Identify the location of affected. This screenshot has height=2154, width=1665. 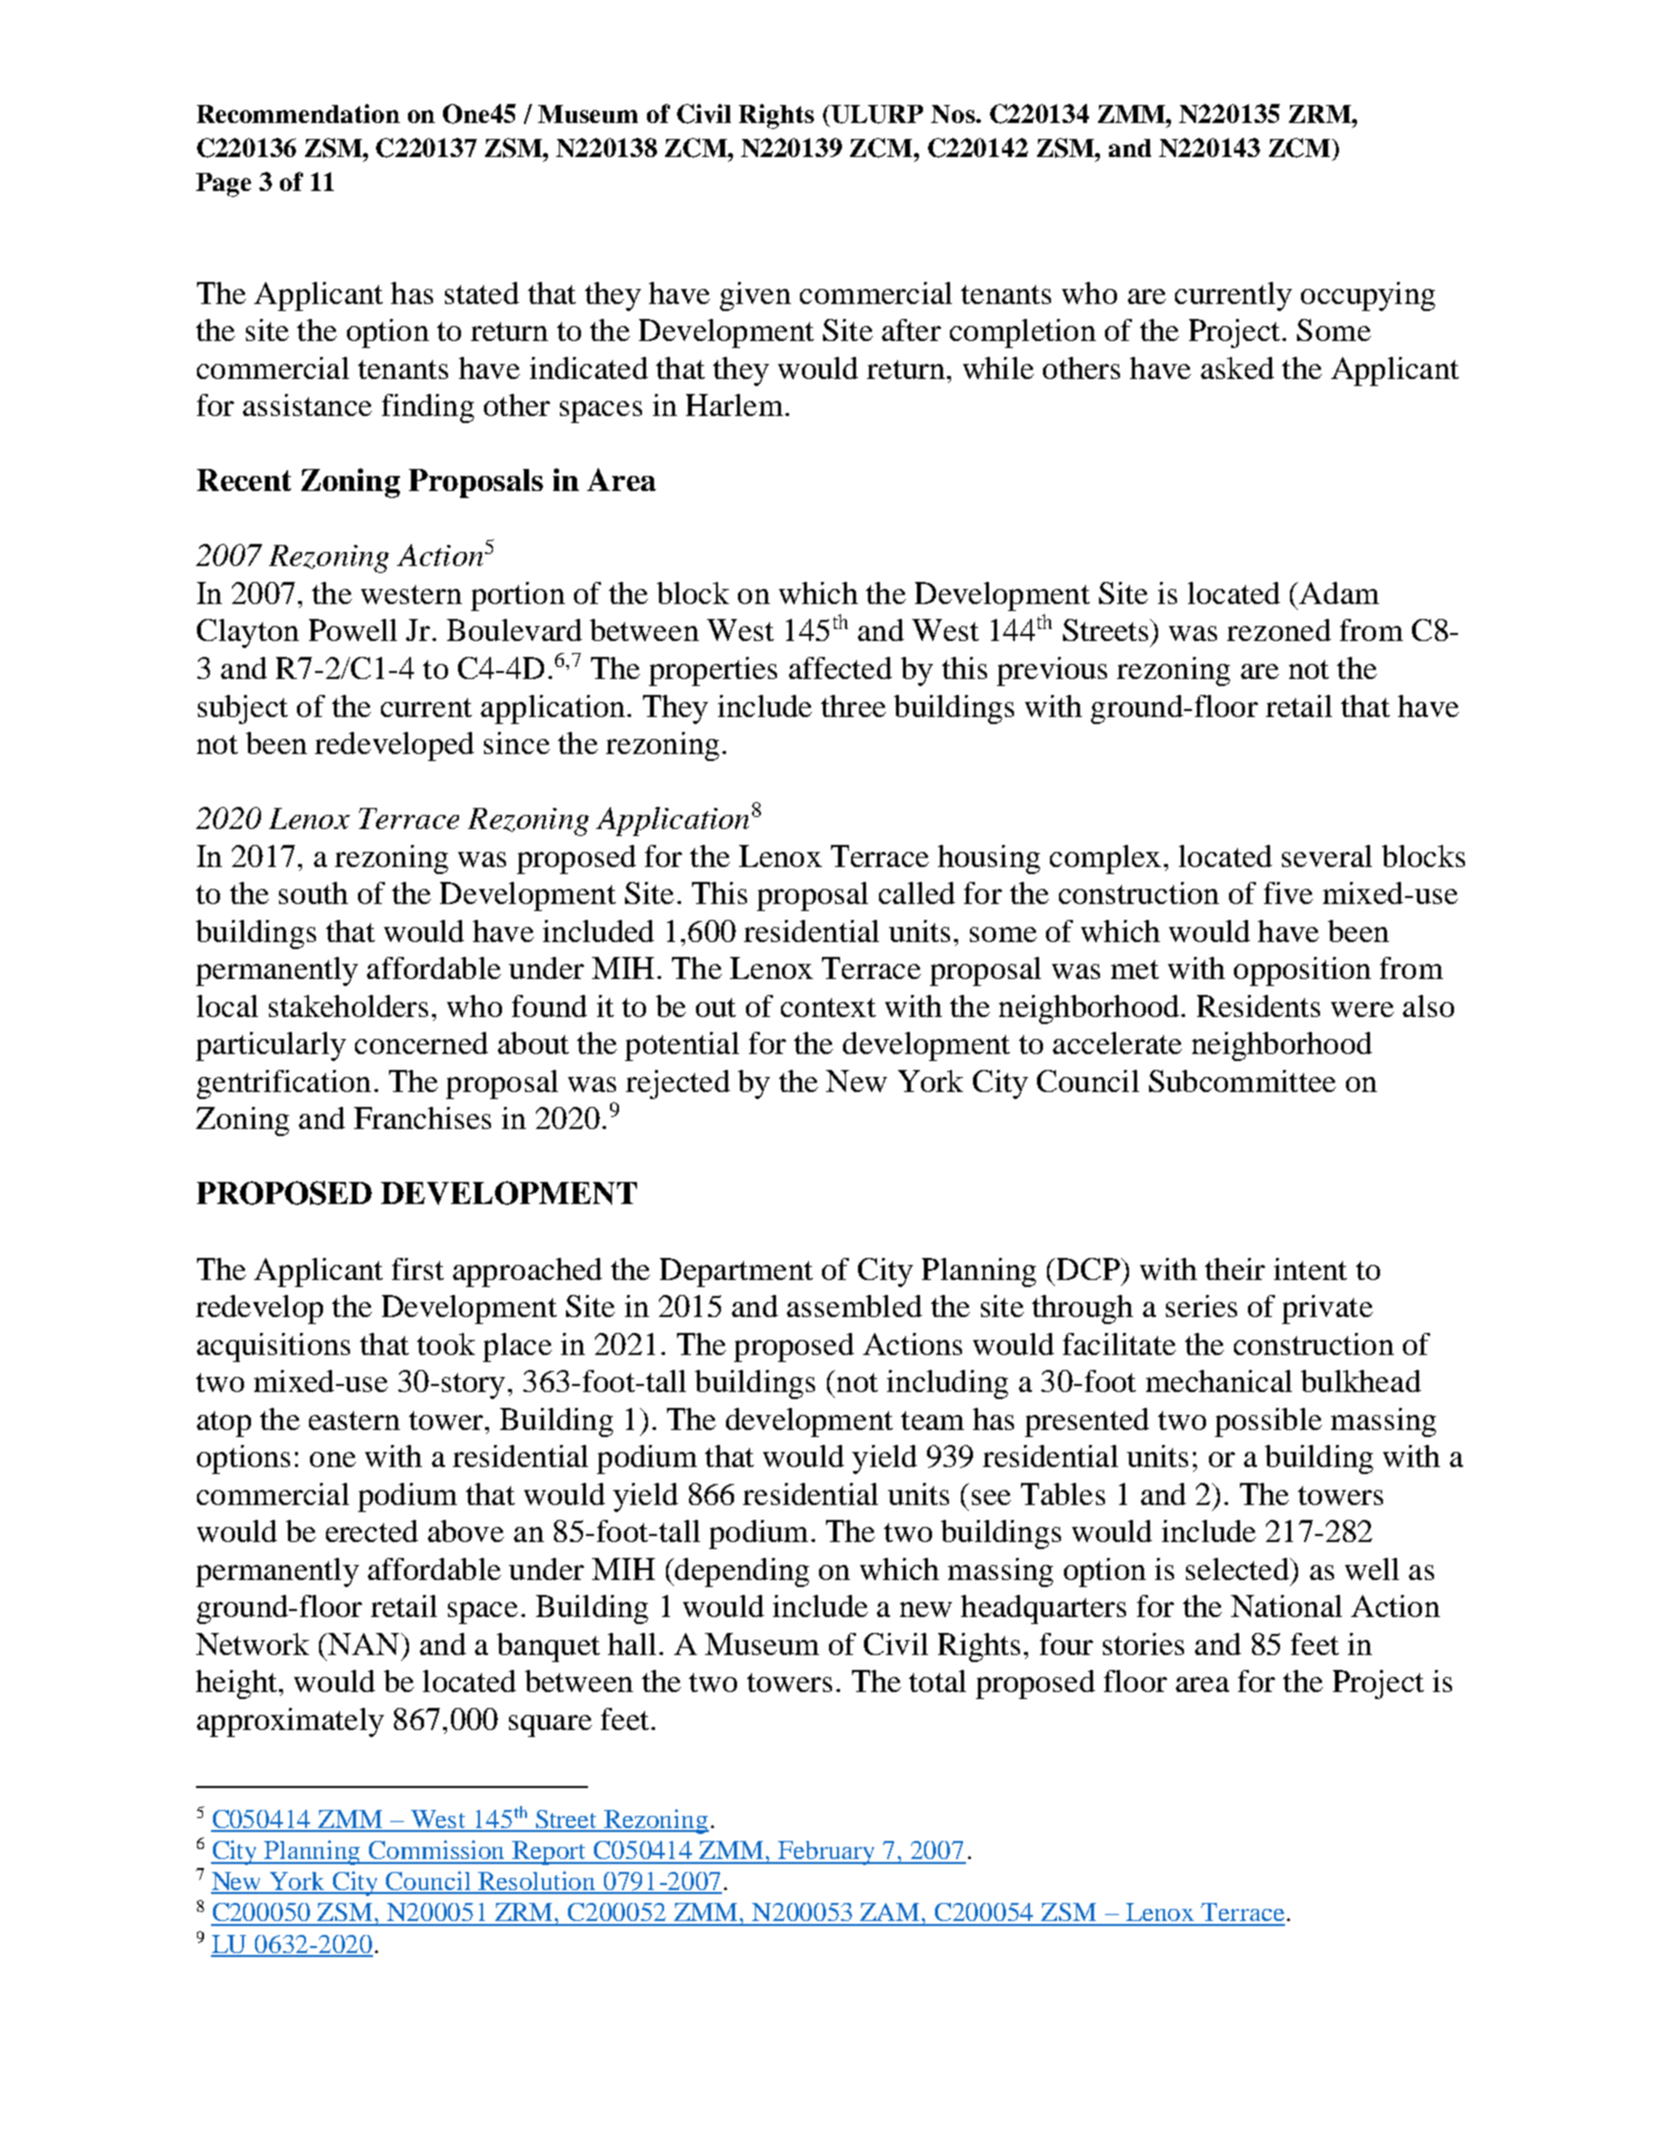
(840, 668).
